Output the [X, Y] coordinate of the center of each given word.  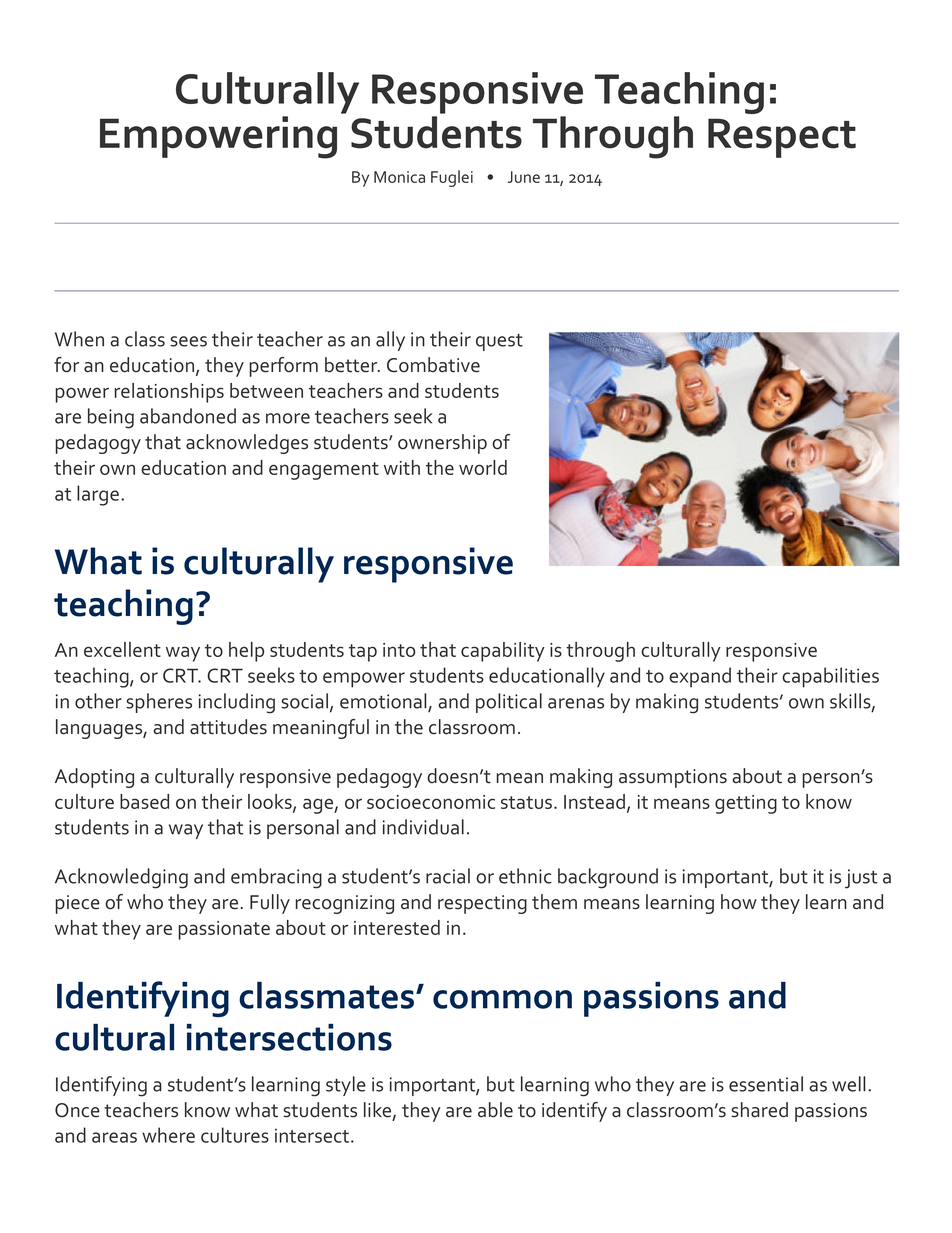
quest [499, 342]
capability [503, 652]
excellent [122, 649]
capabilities [830, 677]
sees [188, 341]
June [524, 177]
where [168, 1135]
